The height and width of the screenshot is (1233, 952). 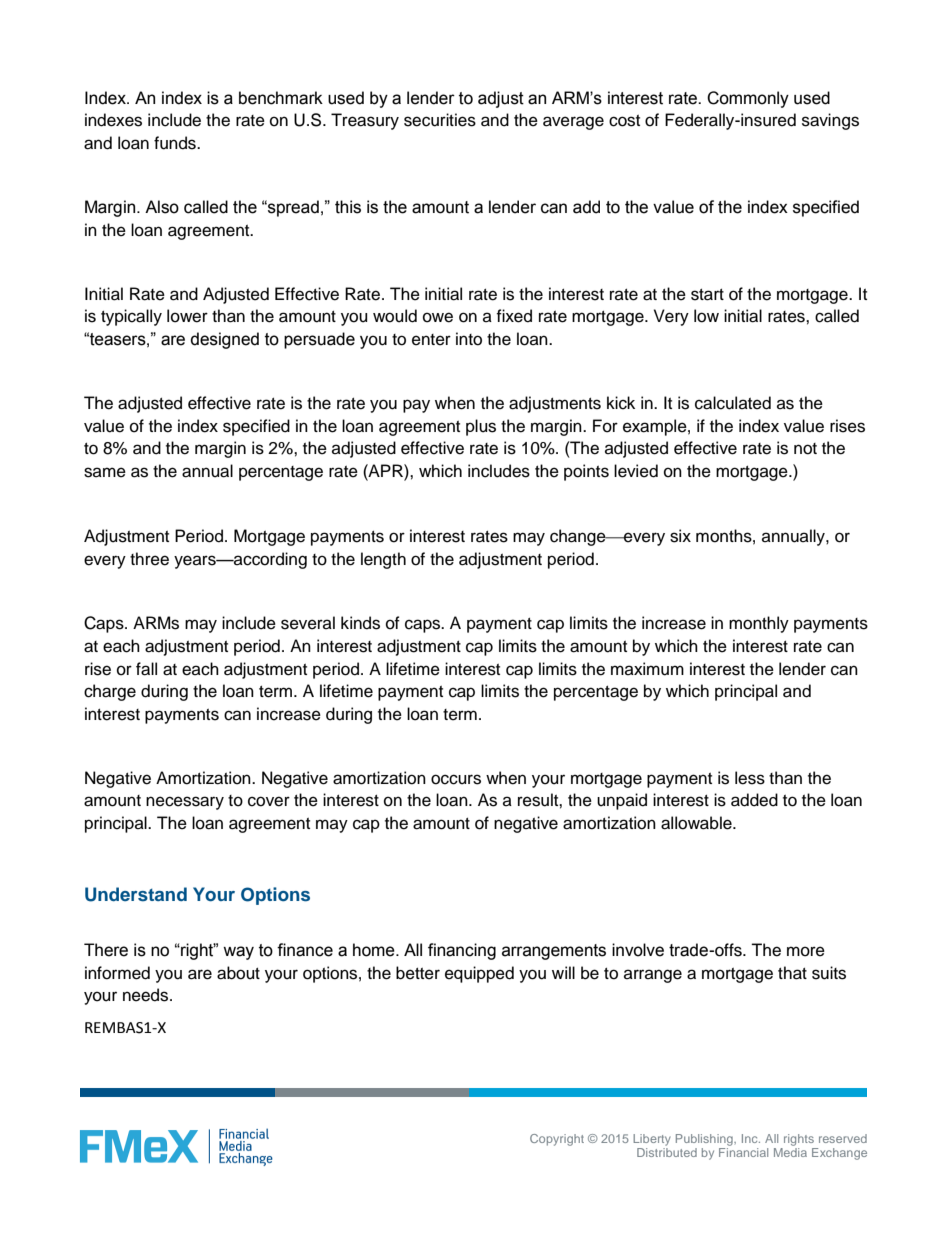 I want to click on funds, so click(x=176, y=143).
